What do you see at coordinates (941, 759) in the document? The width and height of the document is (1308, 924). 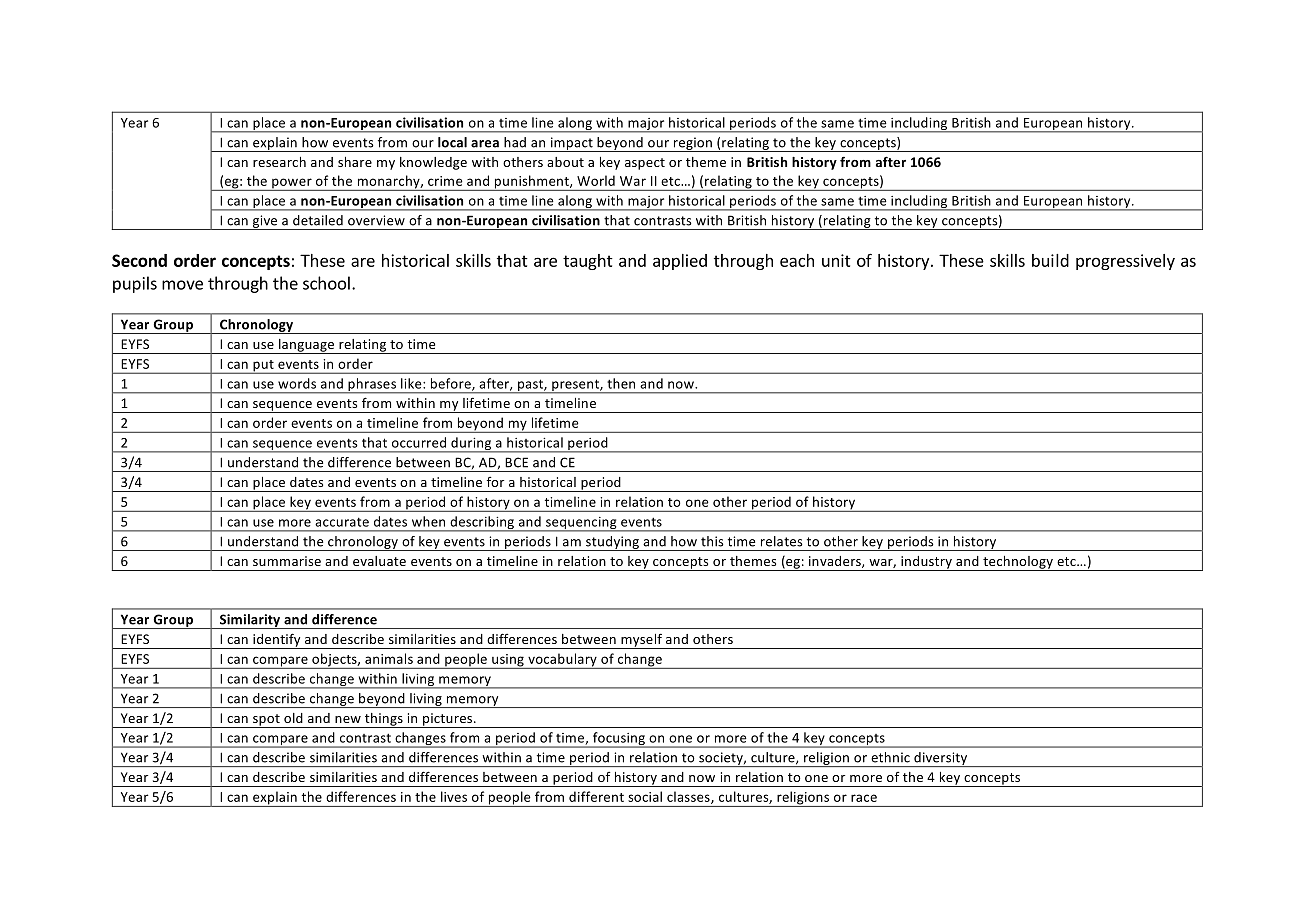 I see `diversity` at bounding box center [941, 759].
